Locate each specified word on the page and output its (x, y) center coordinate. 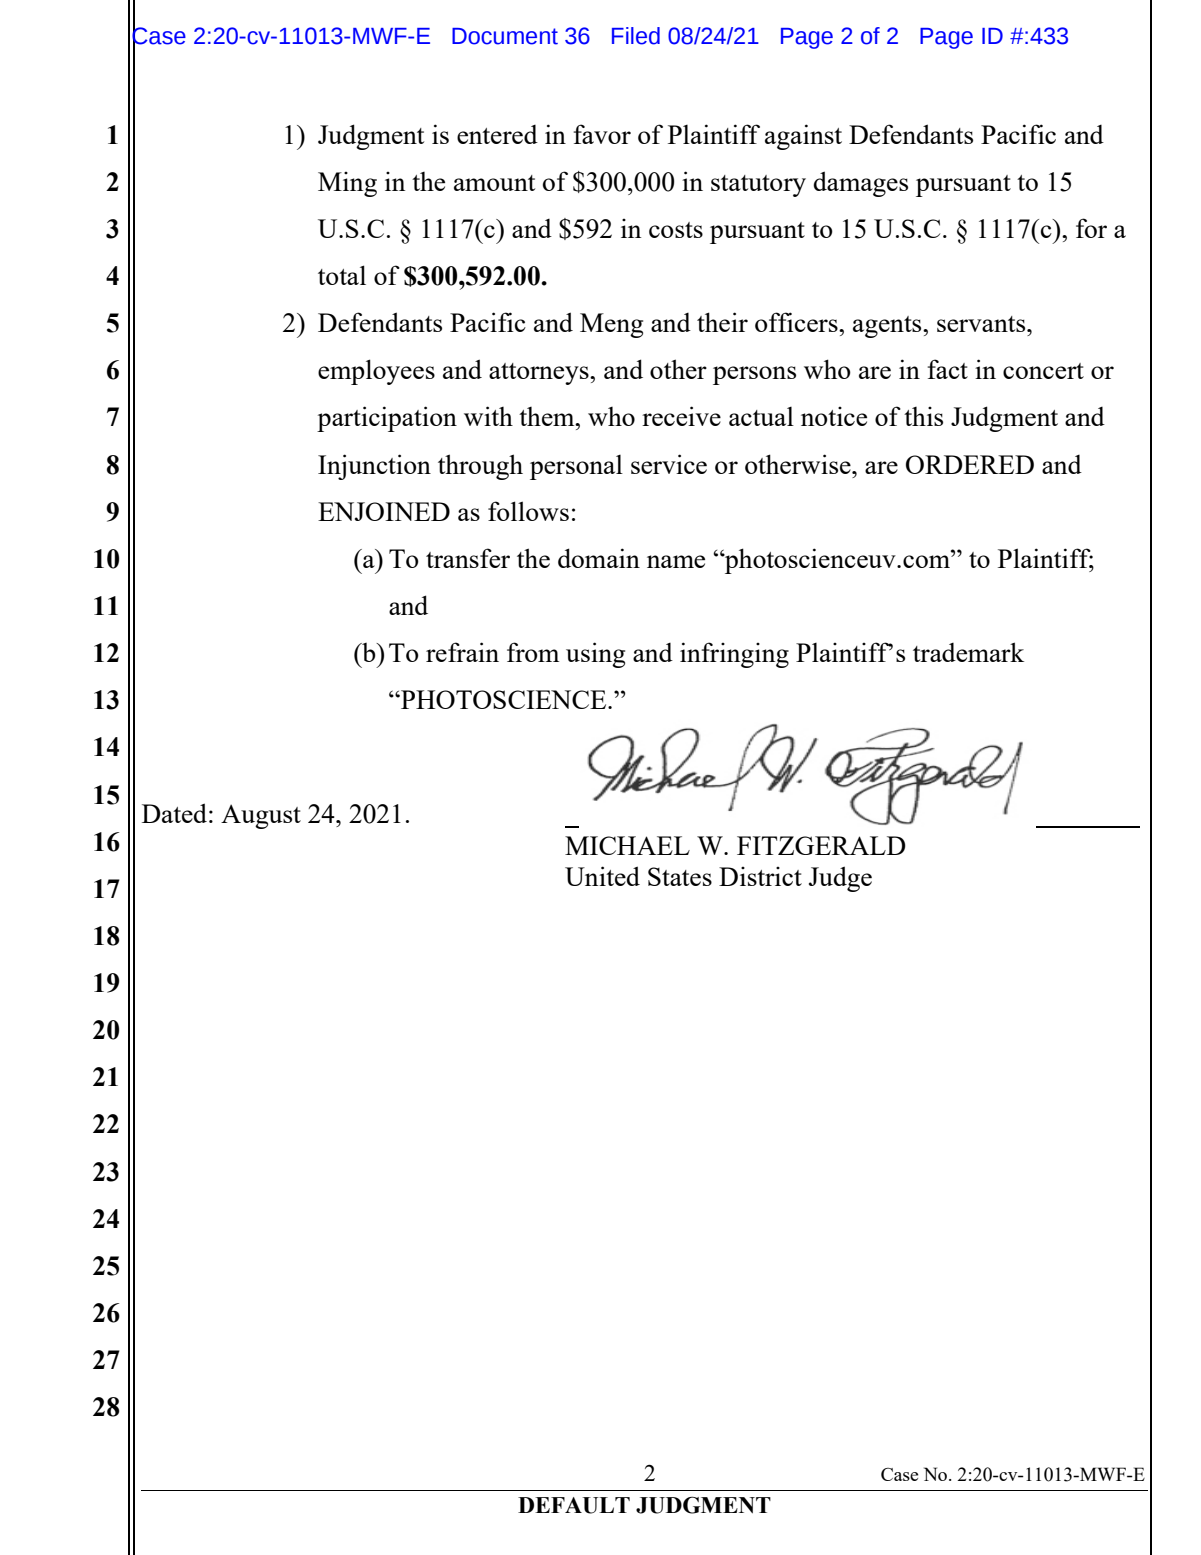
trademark (968, 652)
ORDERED (970, 464)
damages (860, 184)
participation (387, 419)
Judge (840, 879)
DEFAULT (574, 1505)
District (760, 876)
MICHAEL (627, 845)
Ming (347, 184)
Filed (636, 36)
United (602, 876)
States (680, 876)
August (261, 816)
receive (681, 416)
